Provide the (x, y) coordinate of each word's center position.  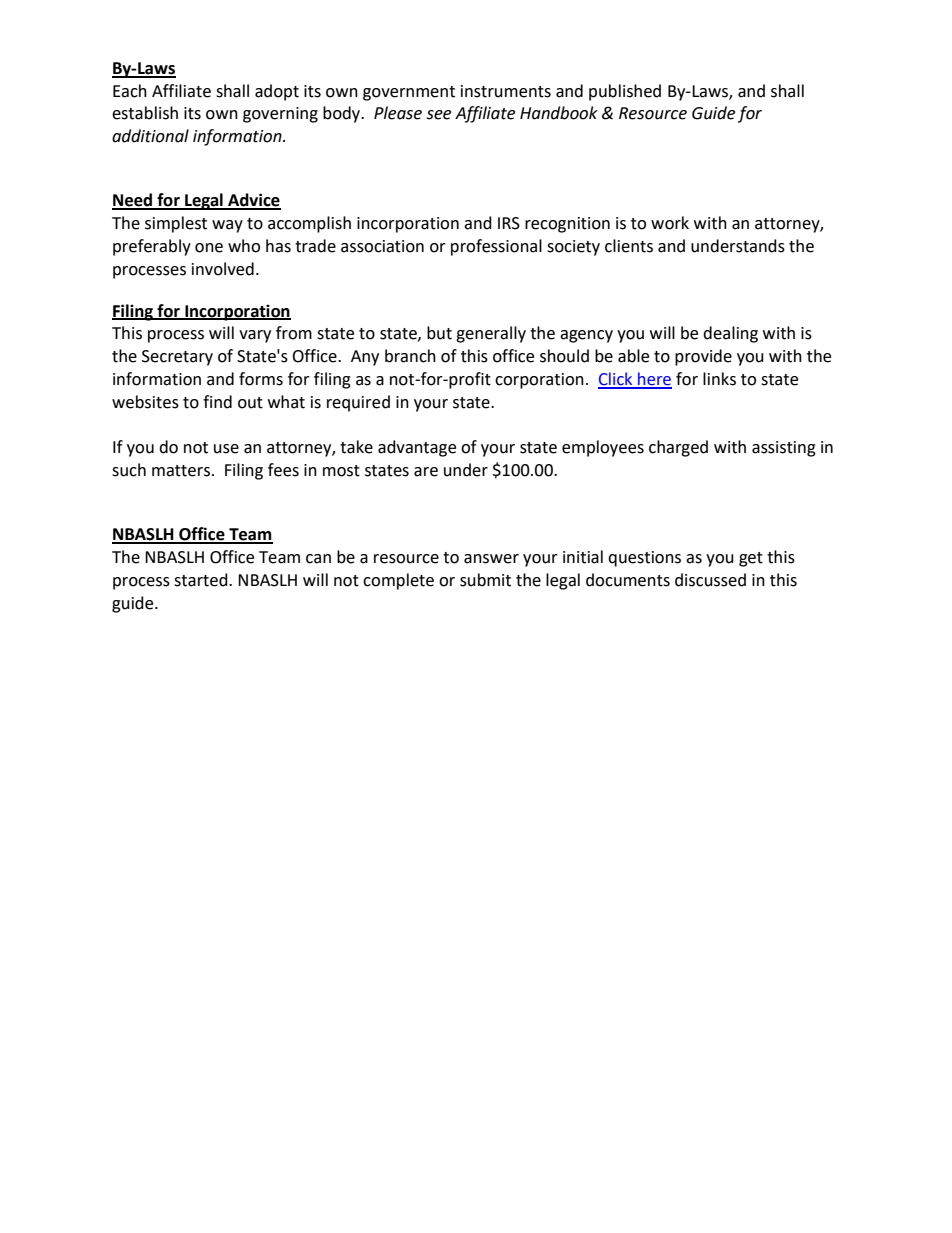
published (625, 92)
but (439, 333)
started (202, 580)
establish (145, 113)
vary (255, 336)
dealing (730, 334)
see (438, 115)
